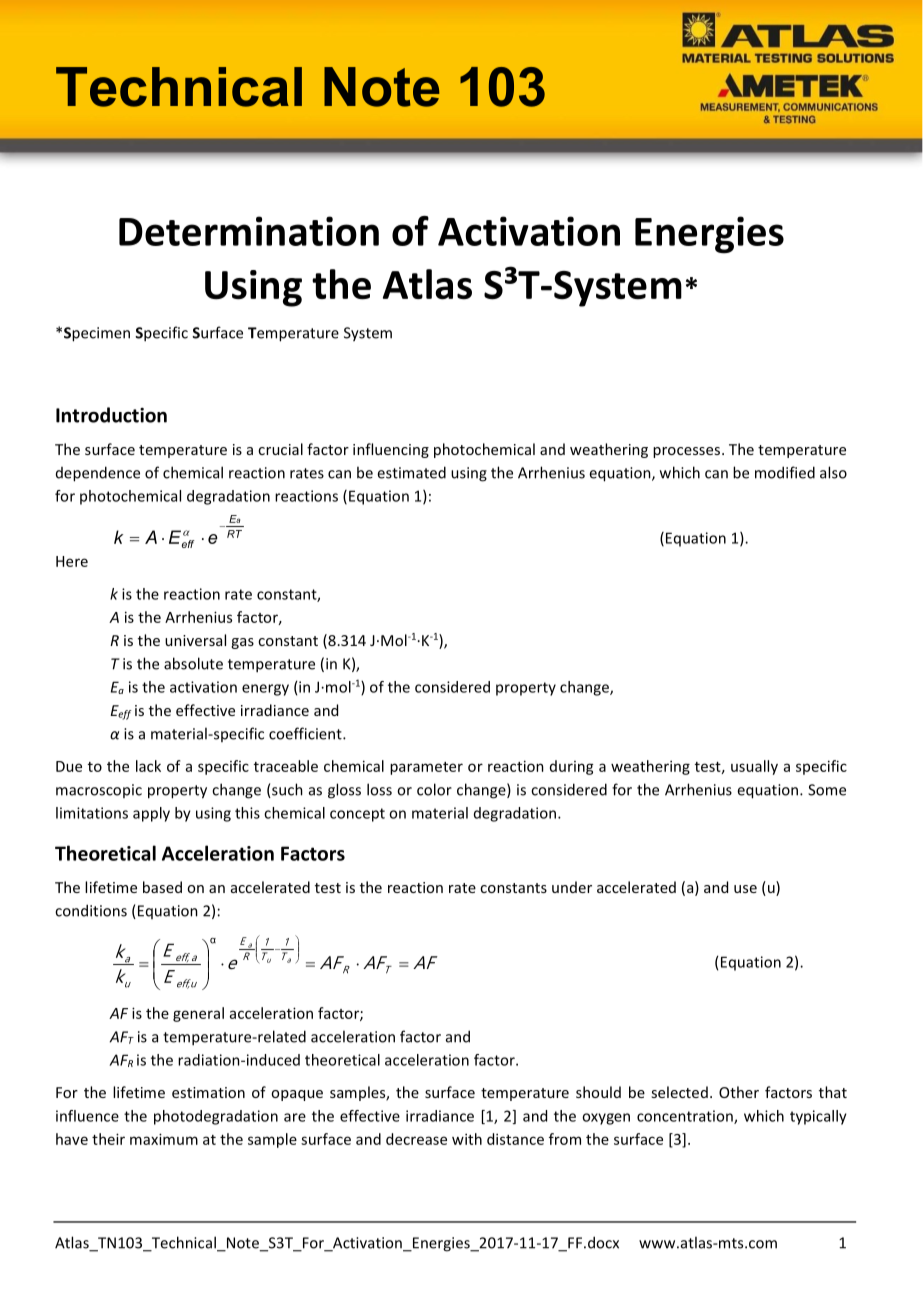  What do you see at coordinates (739, 1092) in the image?
I see `Other` at bounding box center [739, 1092].
